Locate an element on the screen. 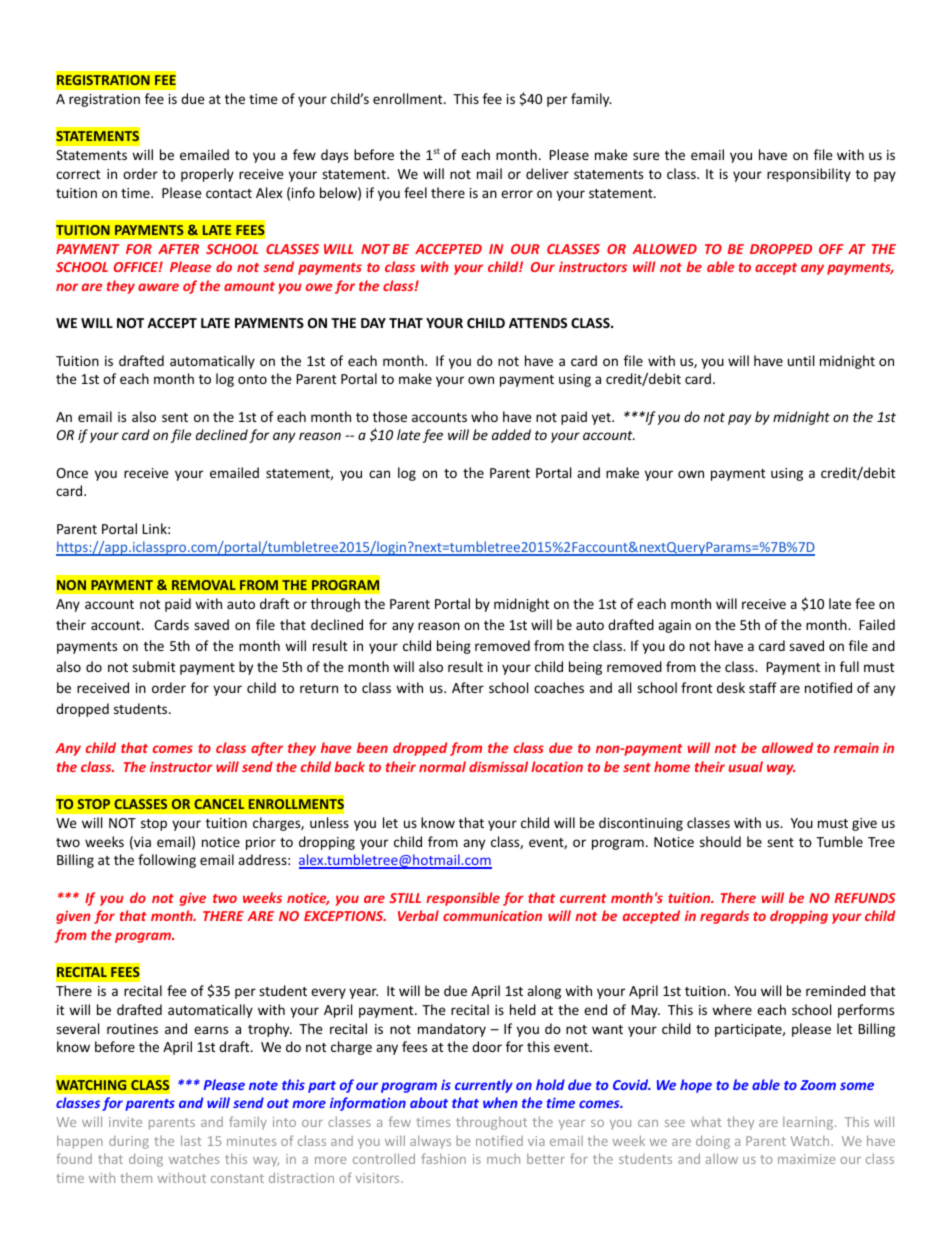  properly is located at coordinates (207, 175).
